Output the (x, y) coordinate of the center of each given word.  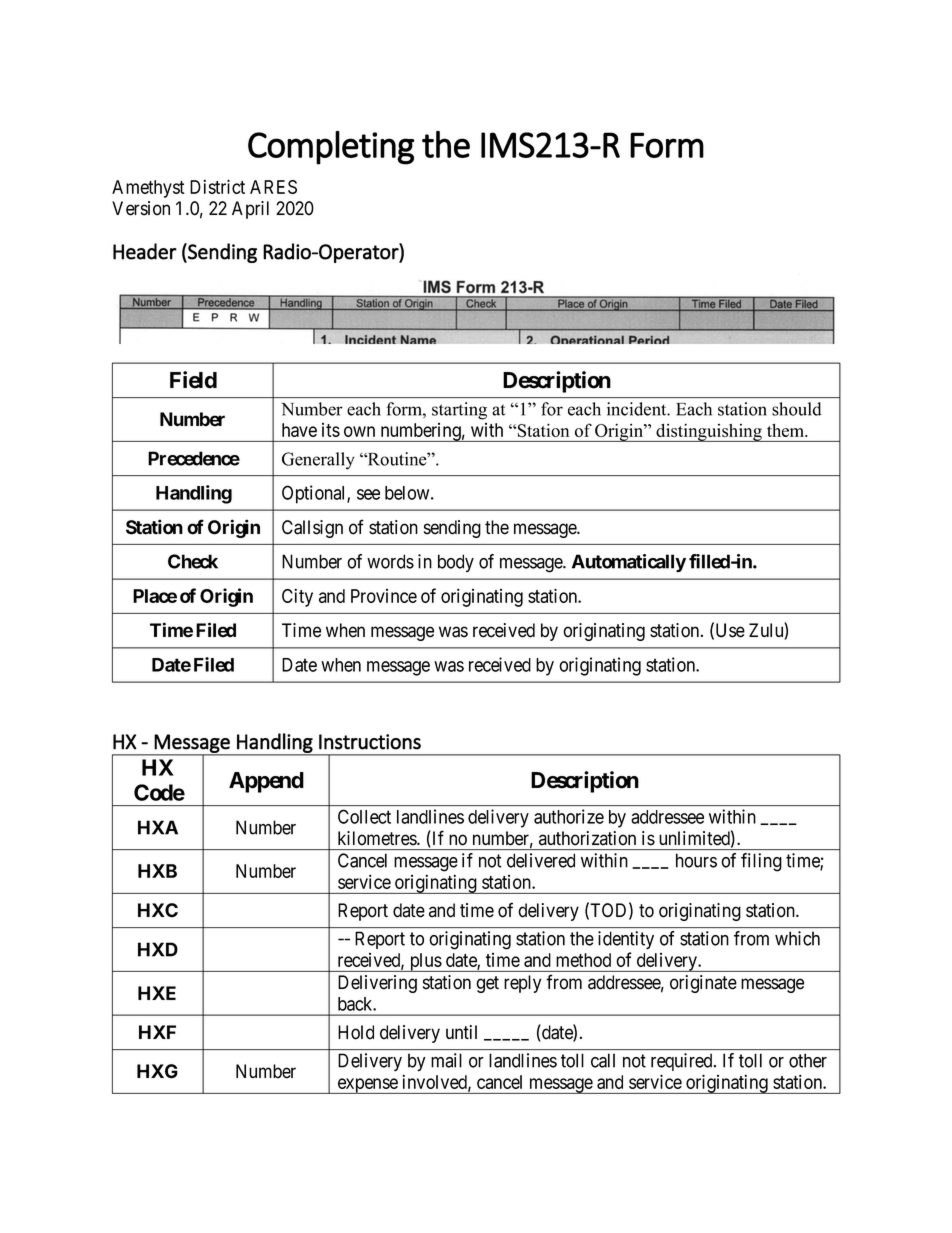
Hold (356, 1032)
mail (446, 1060)
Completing (331, 148)
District (217, 186)
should (796, 409)
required (683, 1062)
